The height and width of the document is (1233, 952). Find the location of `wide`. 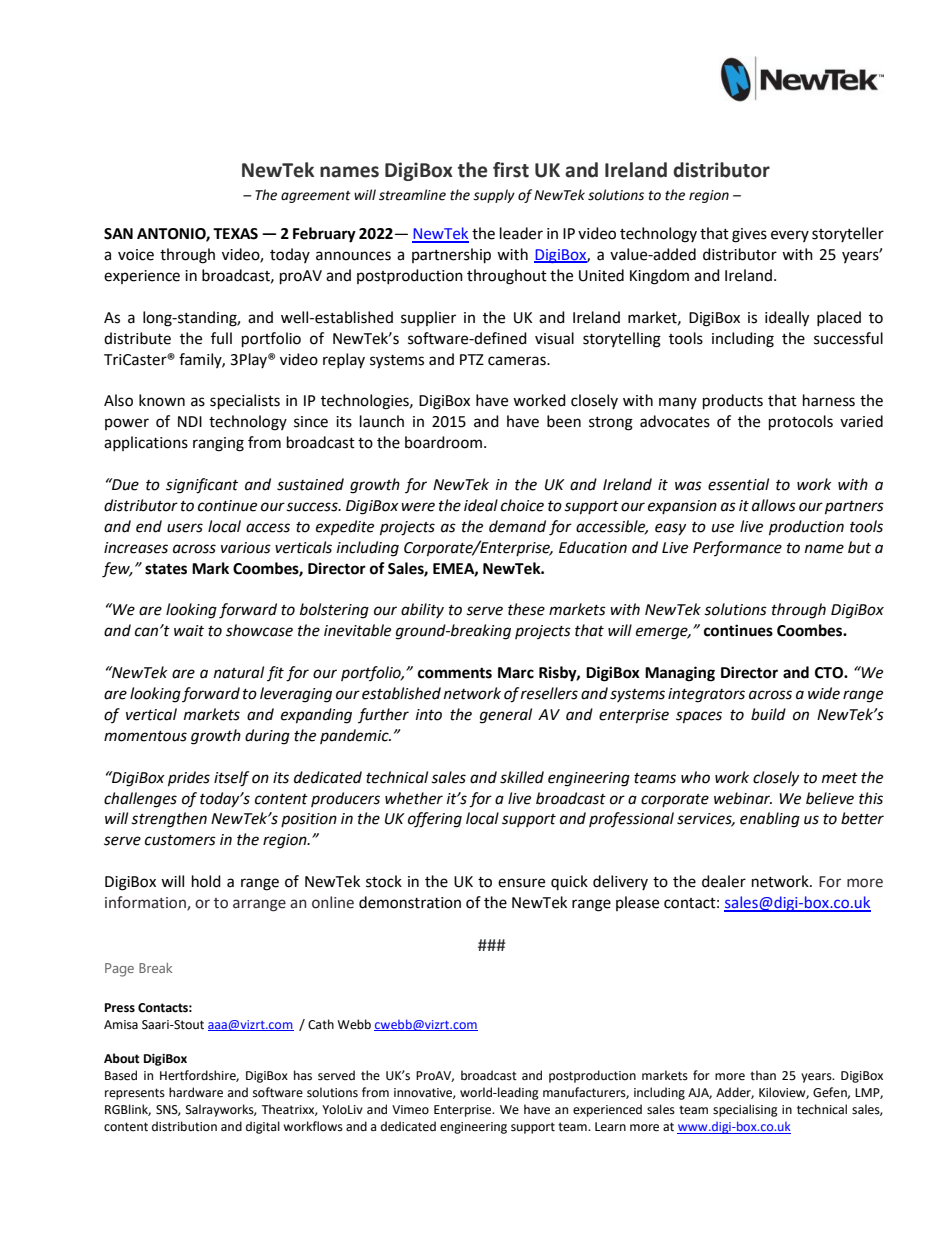

wide is located at coordinates (824, 693).
